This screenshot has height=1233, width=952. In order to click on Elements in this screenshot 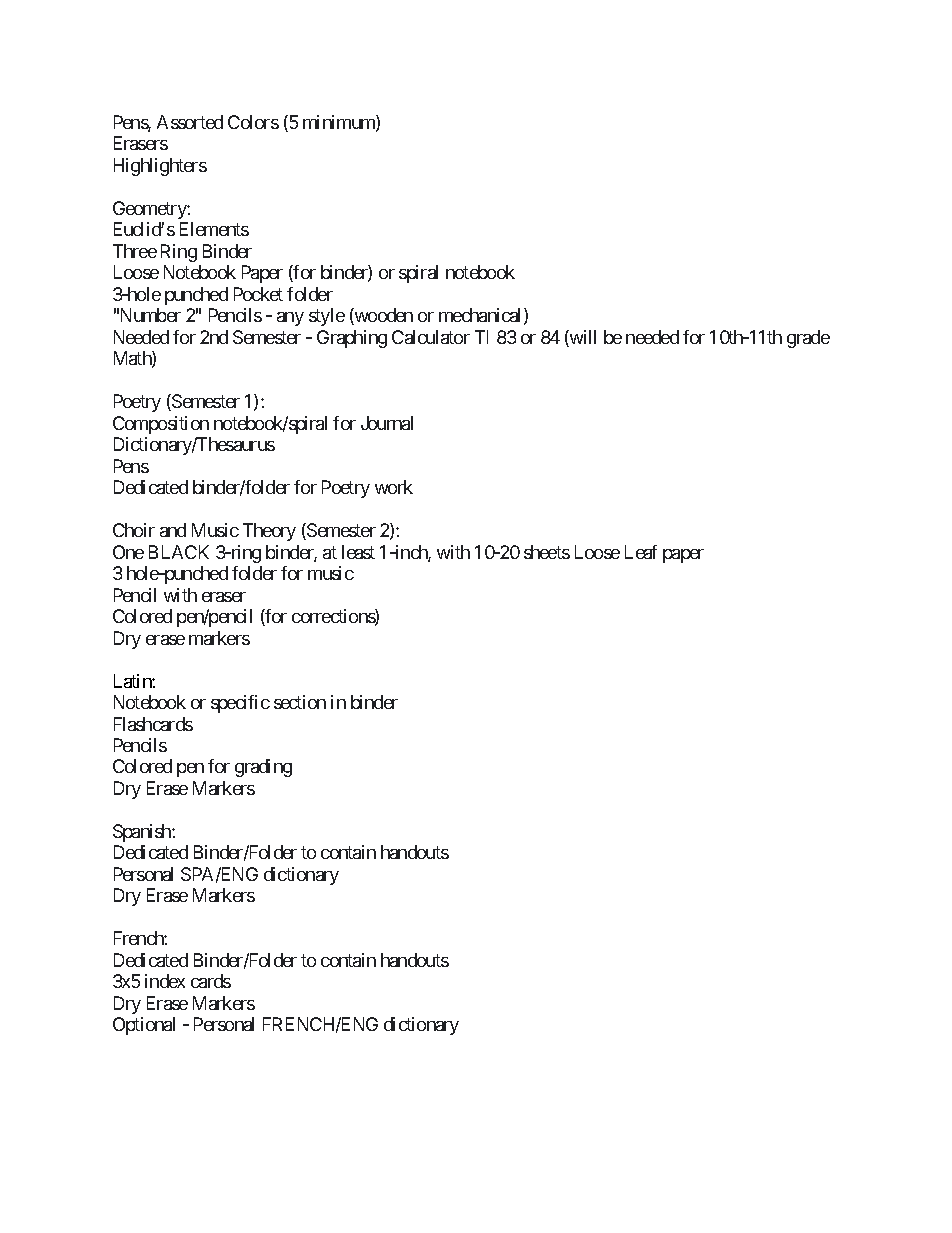, I will do `click(214, 229)`.
